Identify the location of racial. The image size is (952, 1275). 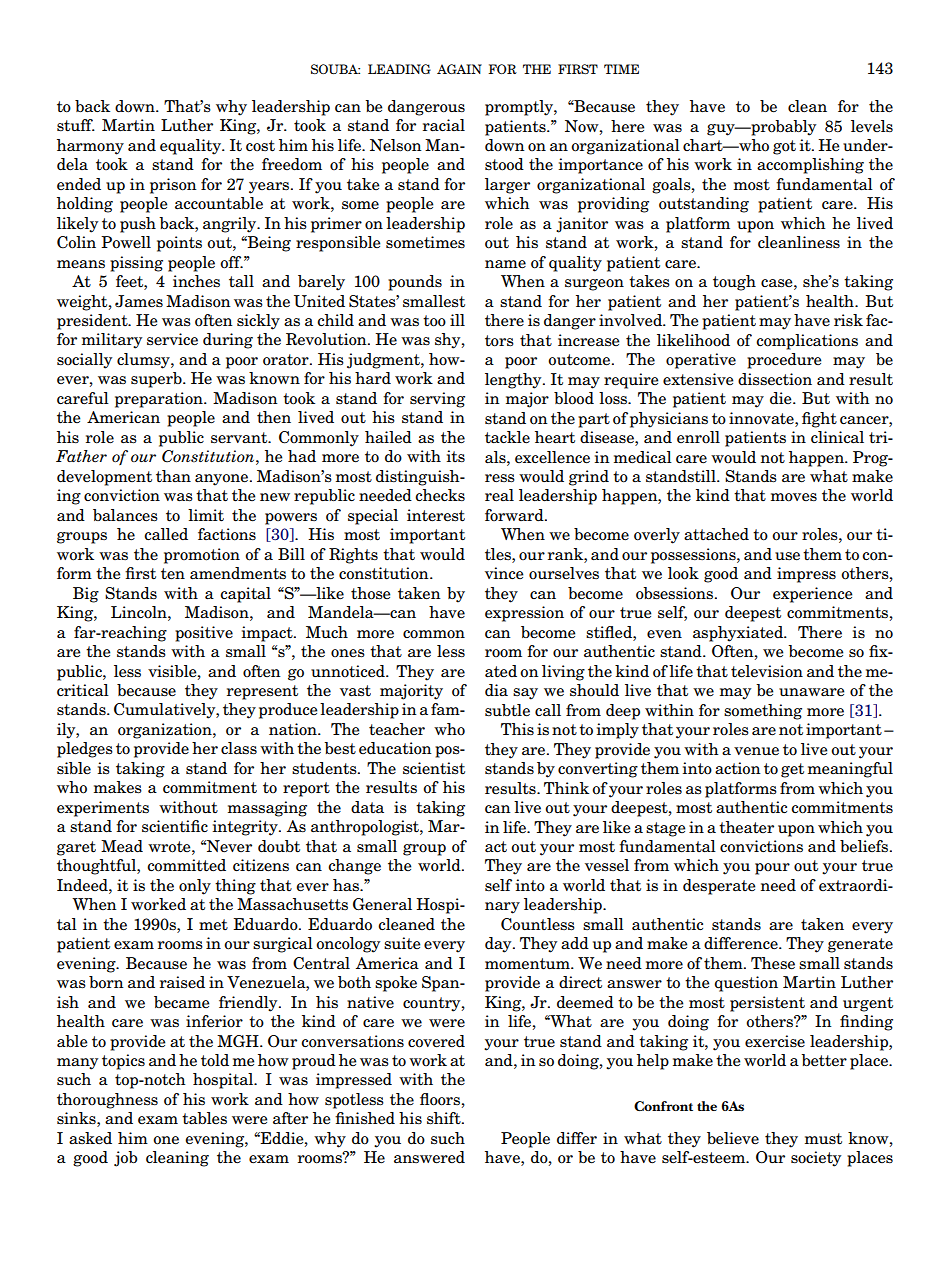
(444, 125).
